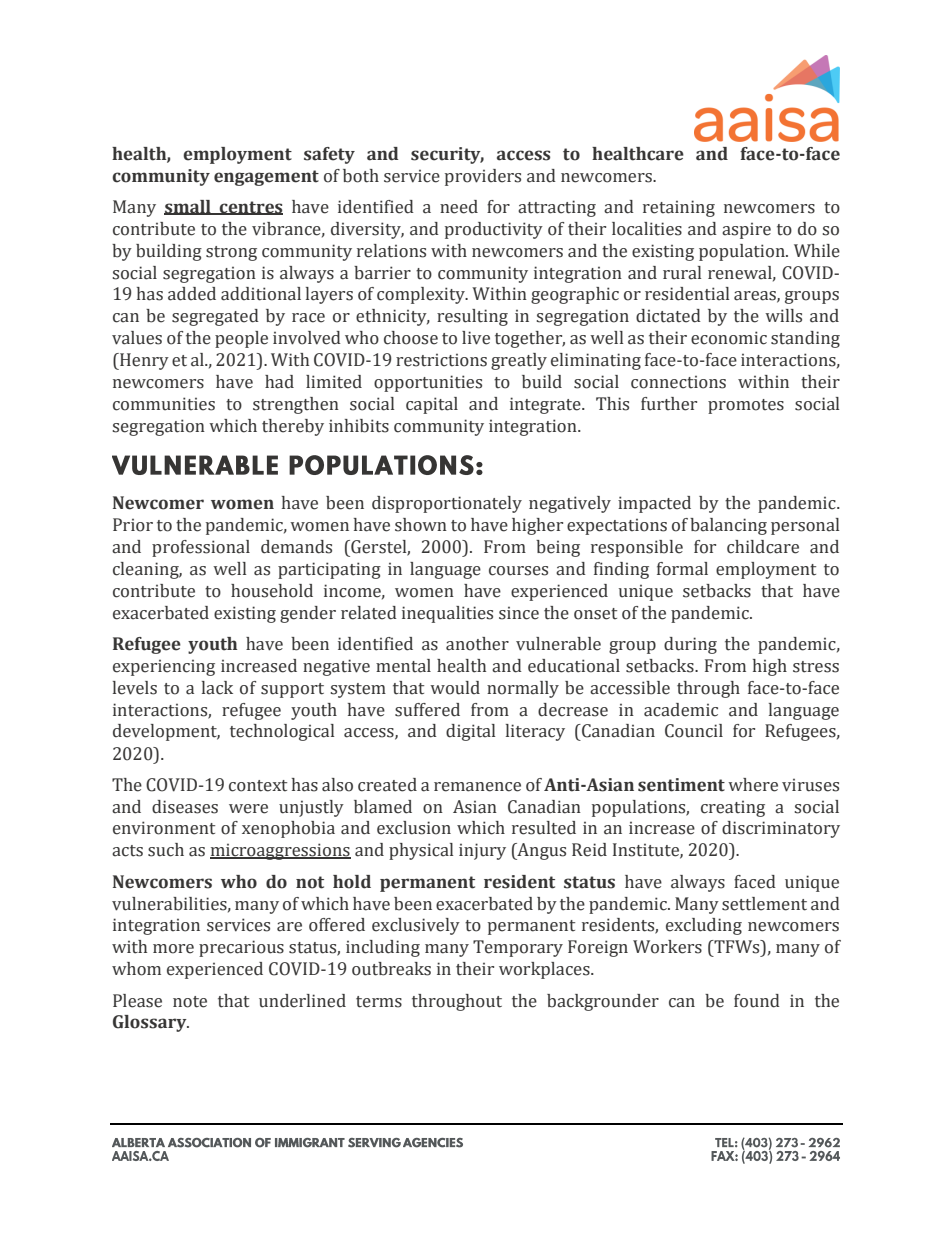 The image size is (952, 1233). What do you see at coordinates (746, 406) in the screenshot?
I see `promotes` at bounding box center [746, 406].
